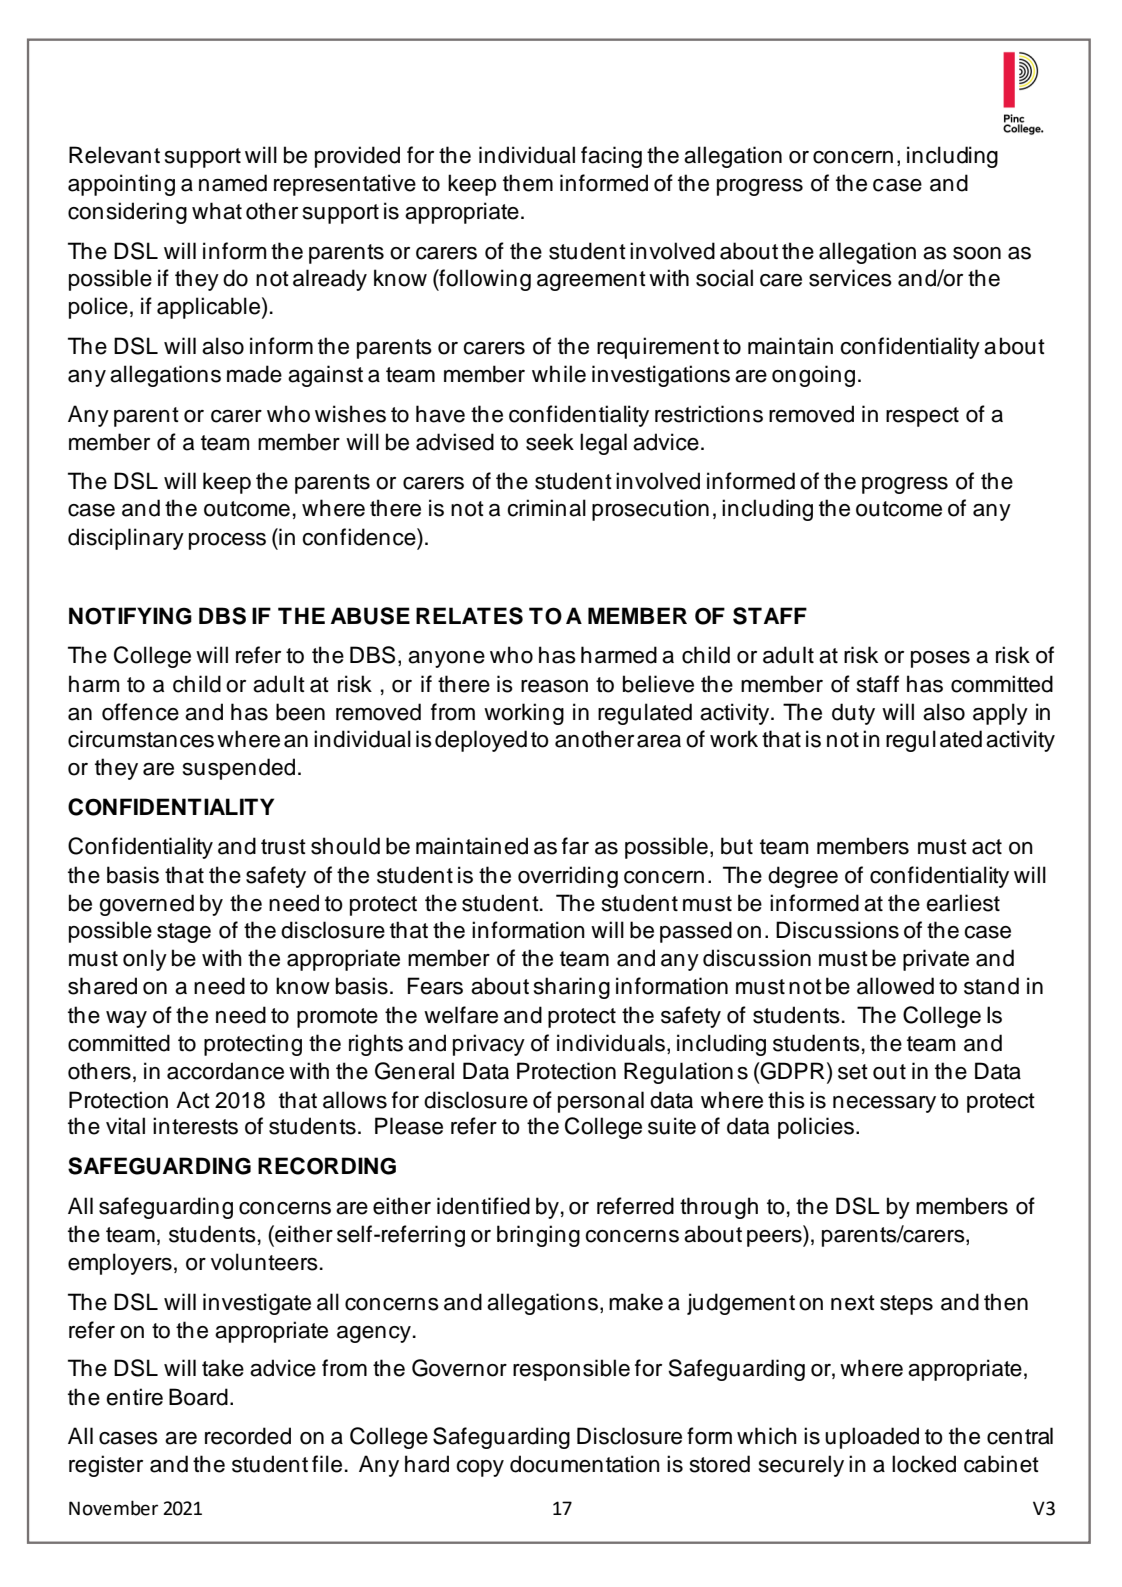  Describe the element at coordinates (528, 183) in the document. I see `them` at that location.
